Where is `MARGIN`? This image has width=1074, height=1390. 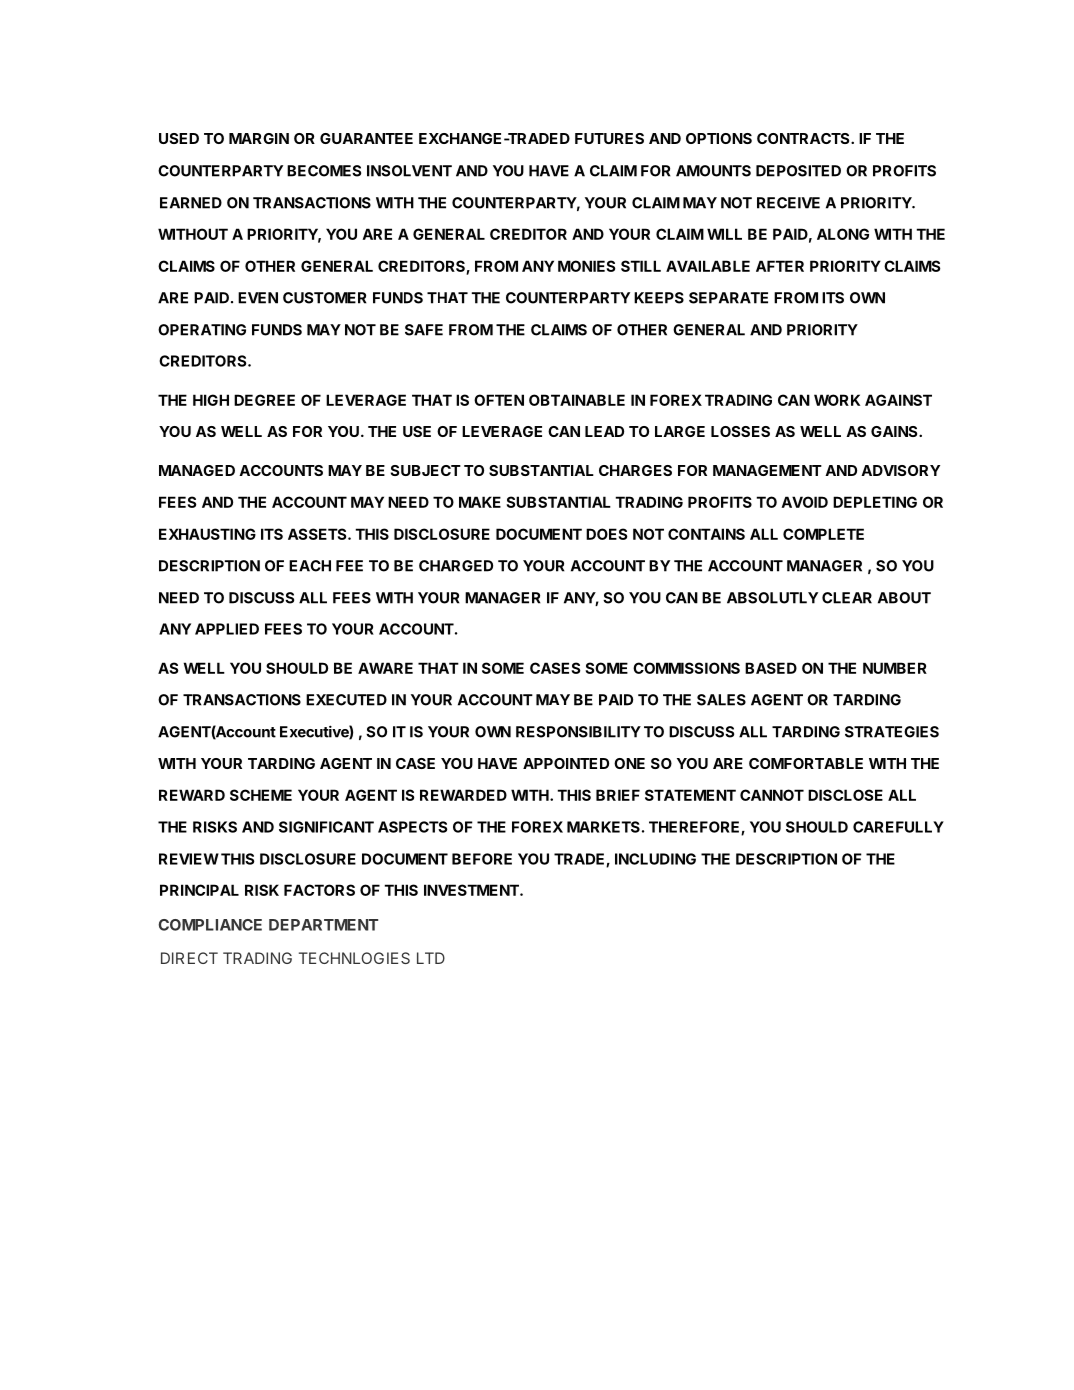
MARGIN is located at coordinates (259, 138).
